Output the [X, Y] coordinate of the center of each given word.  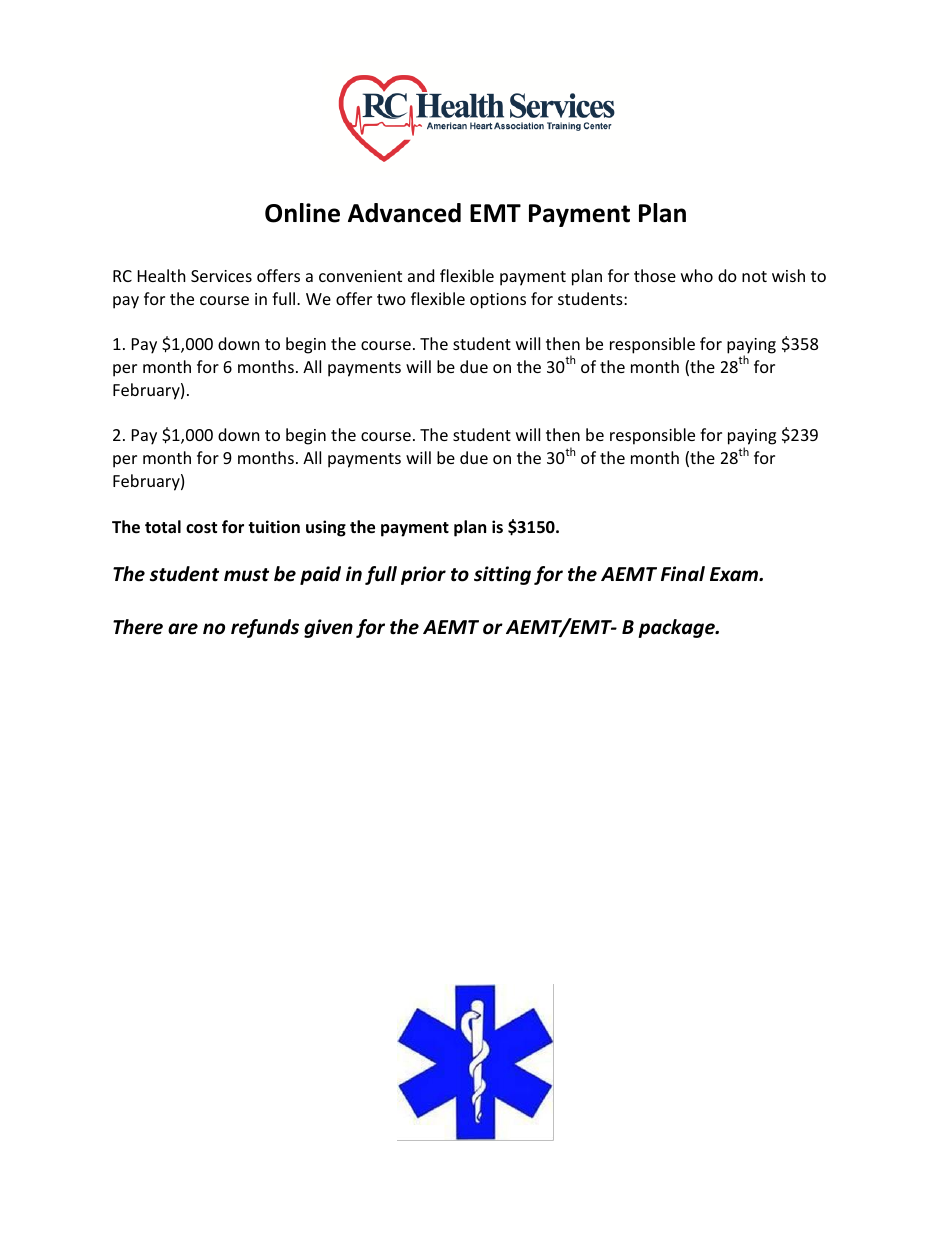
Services [221, 276]
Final [683, 573]
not [754, 276]
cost [201, 528]
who [697, 275]
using [326, 528]
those [655, 275]
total [163, 527]
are [183, 629]
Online [302, 213]
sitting [502, 575]
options [498, 301]
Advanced [404, 213]
